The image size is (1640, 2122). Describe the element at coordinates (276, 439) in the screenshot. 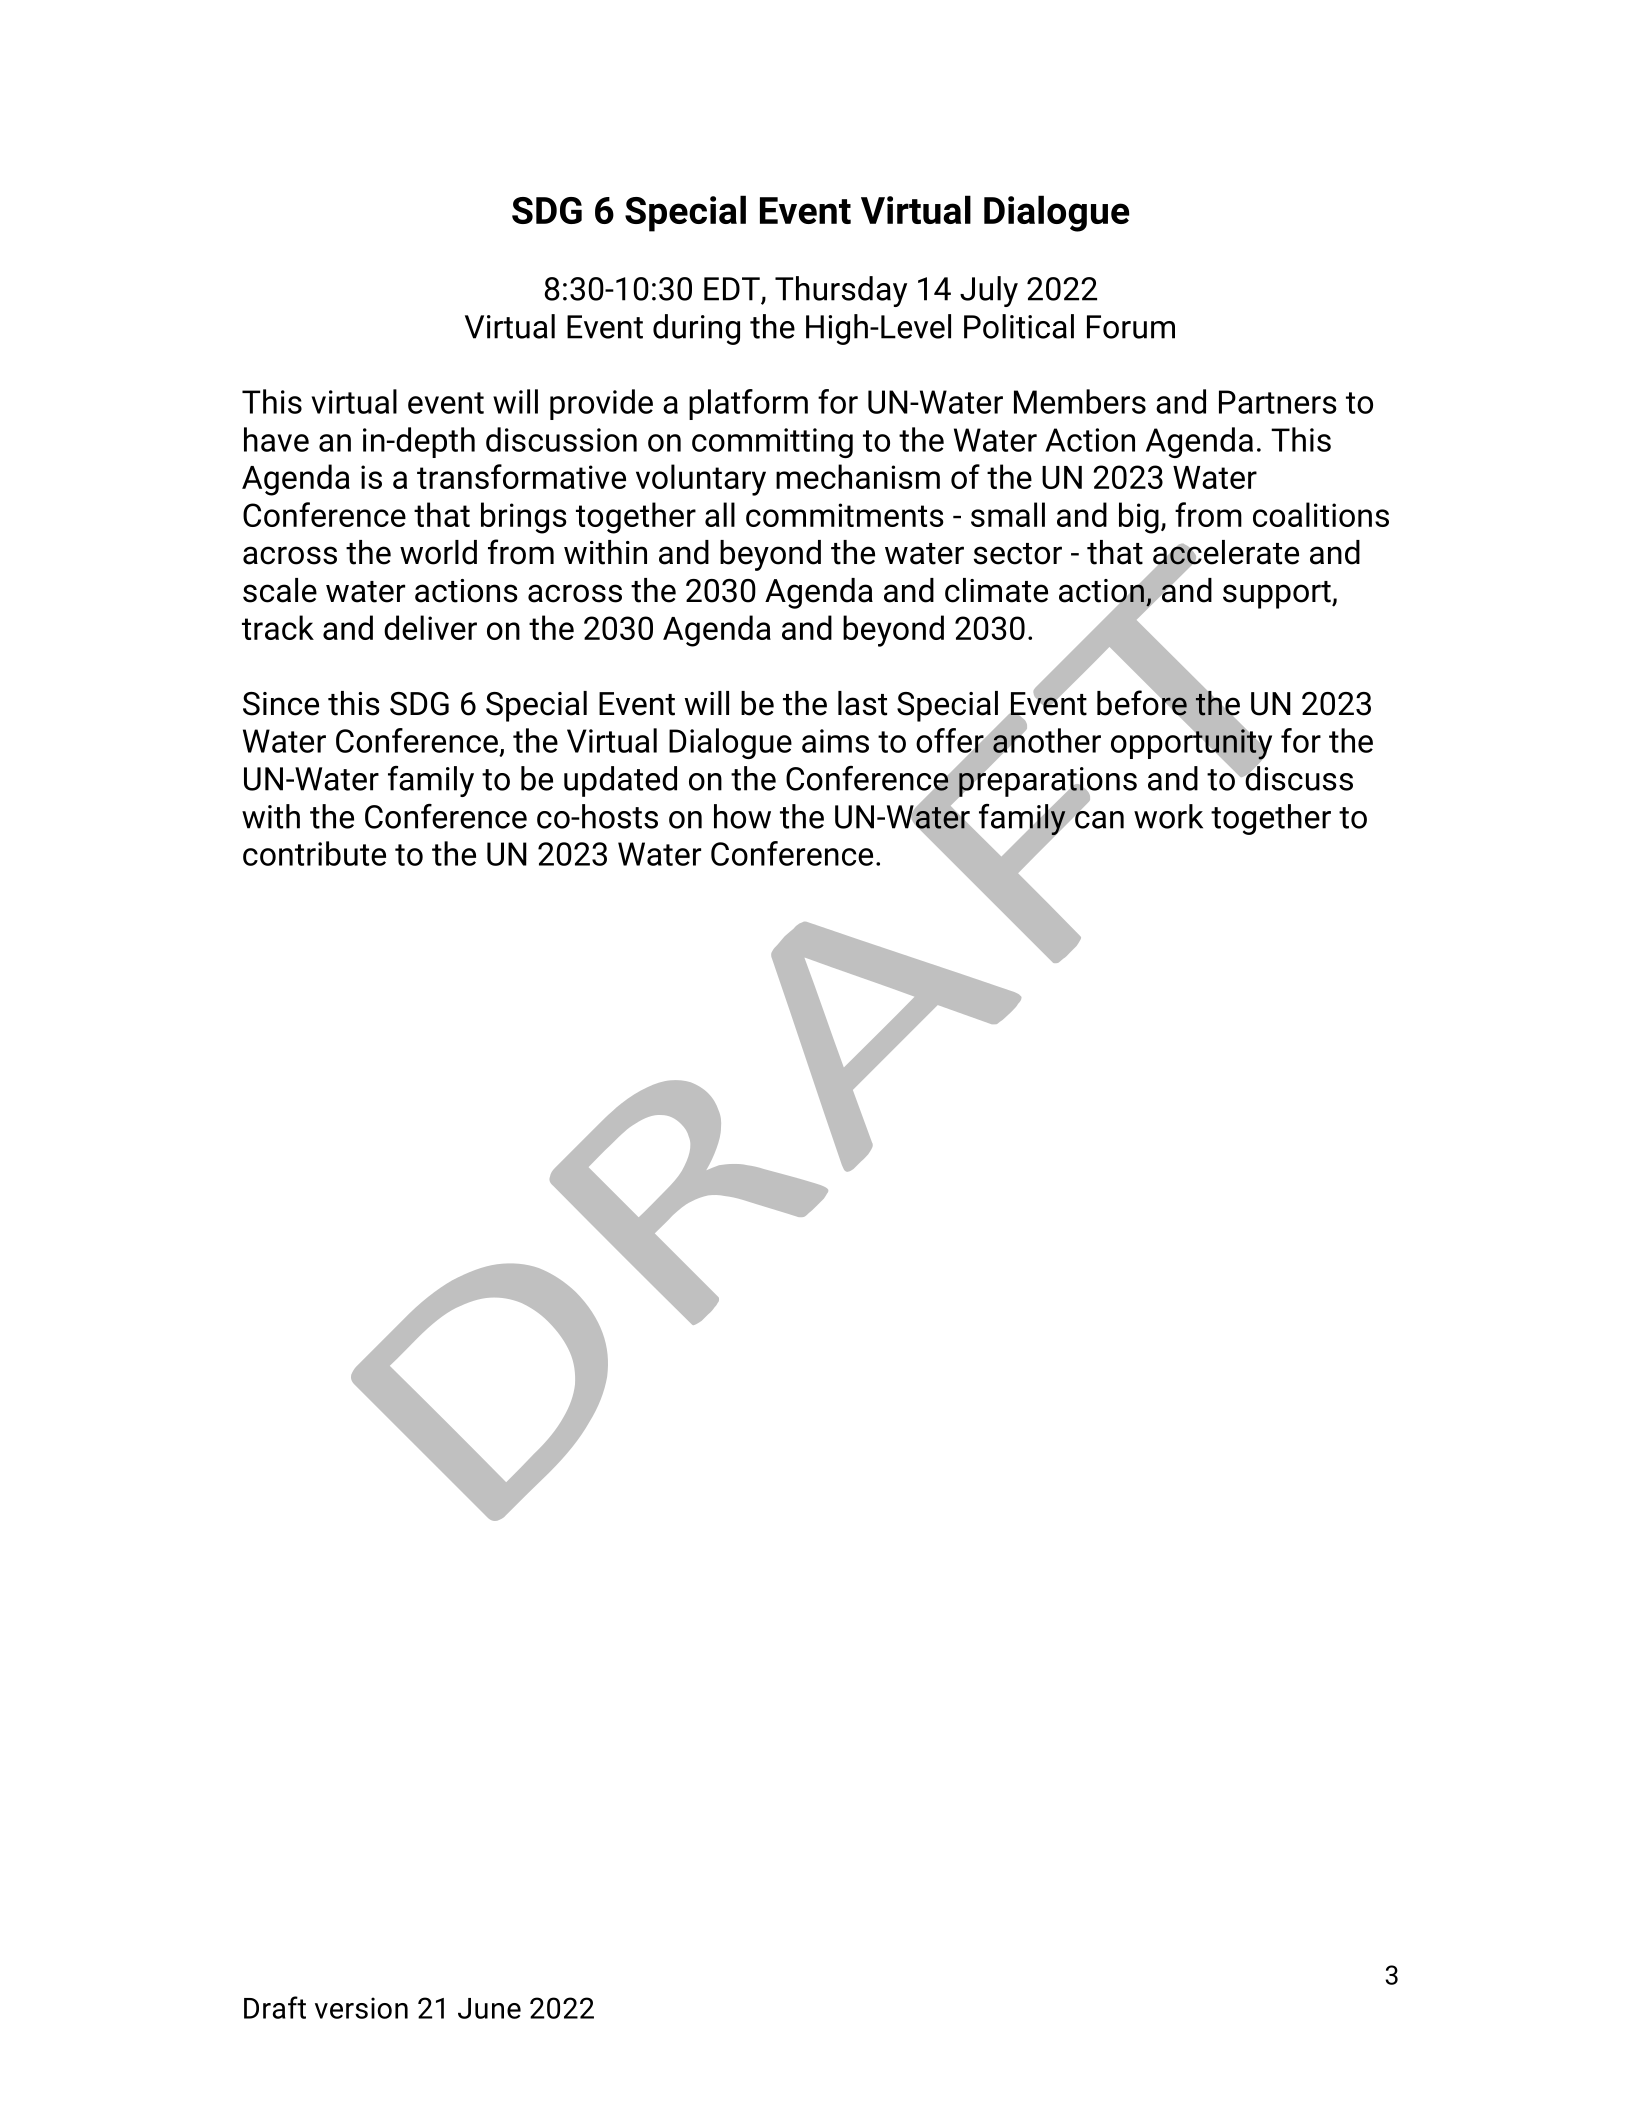

I see `have` at that location.
